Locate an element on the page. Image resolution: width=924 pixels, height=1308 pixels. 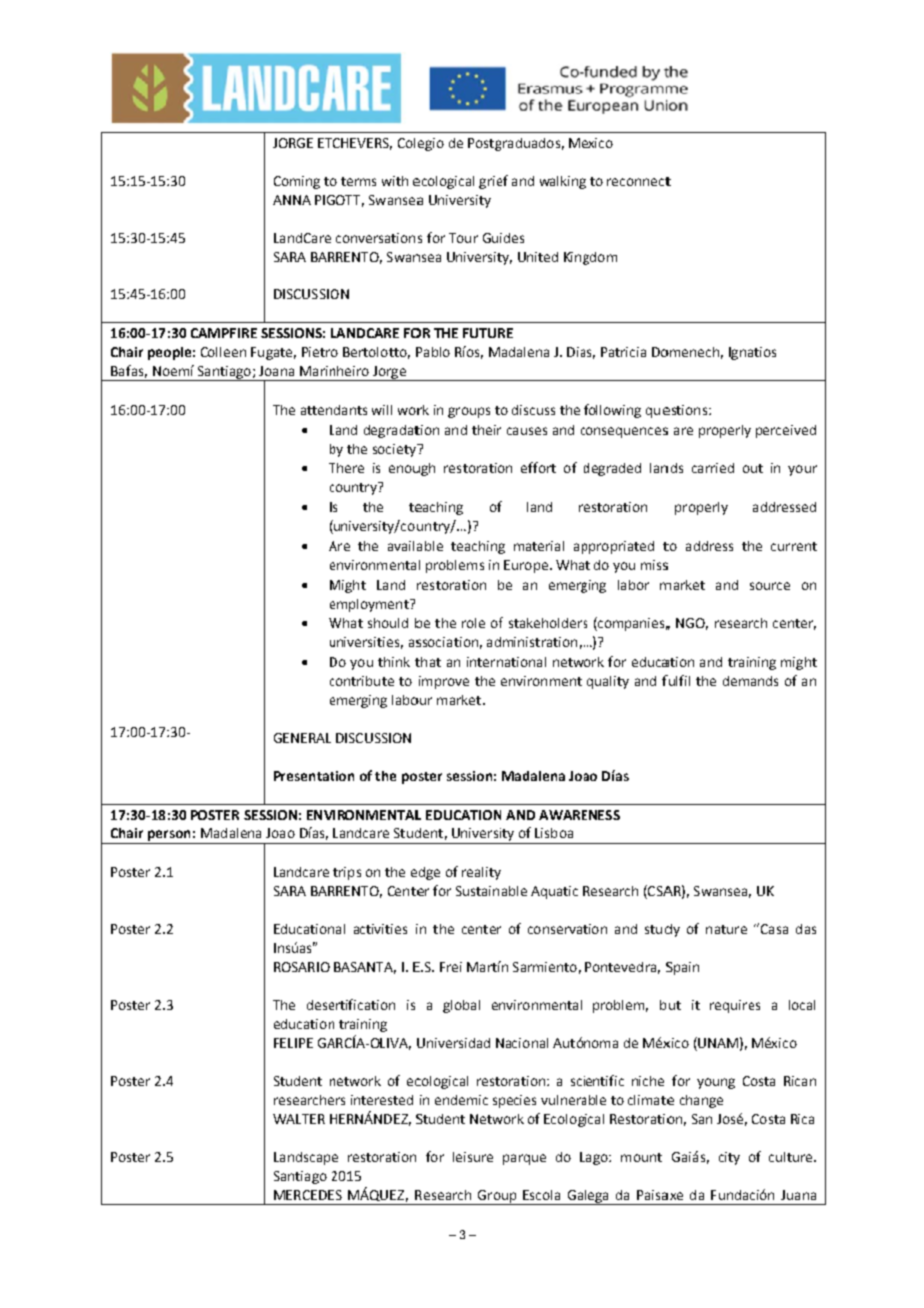
CSA is located at coordinates (659, 892).
